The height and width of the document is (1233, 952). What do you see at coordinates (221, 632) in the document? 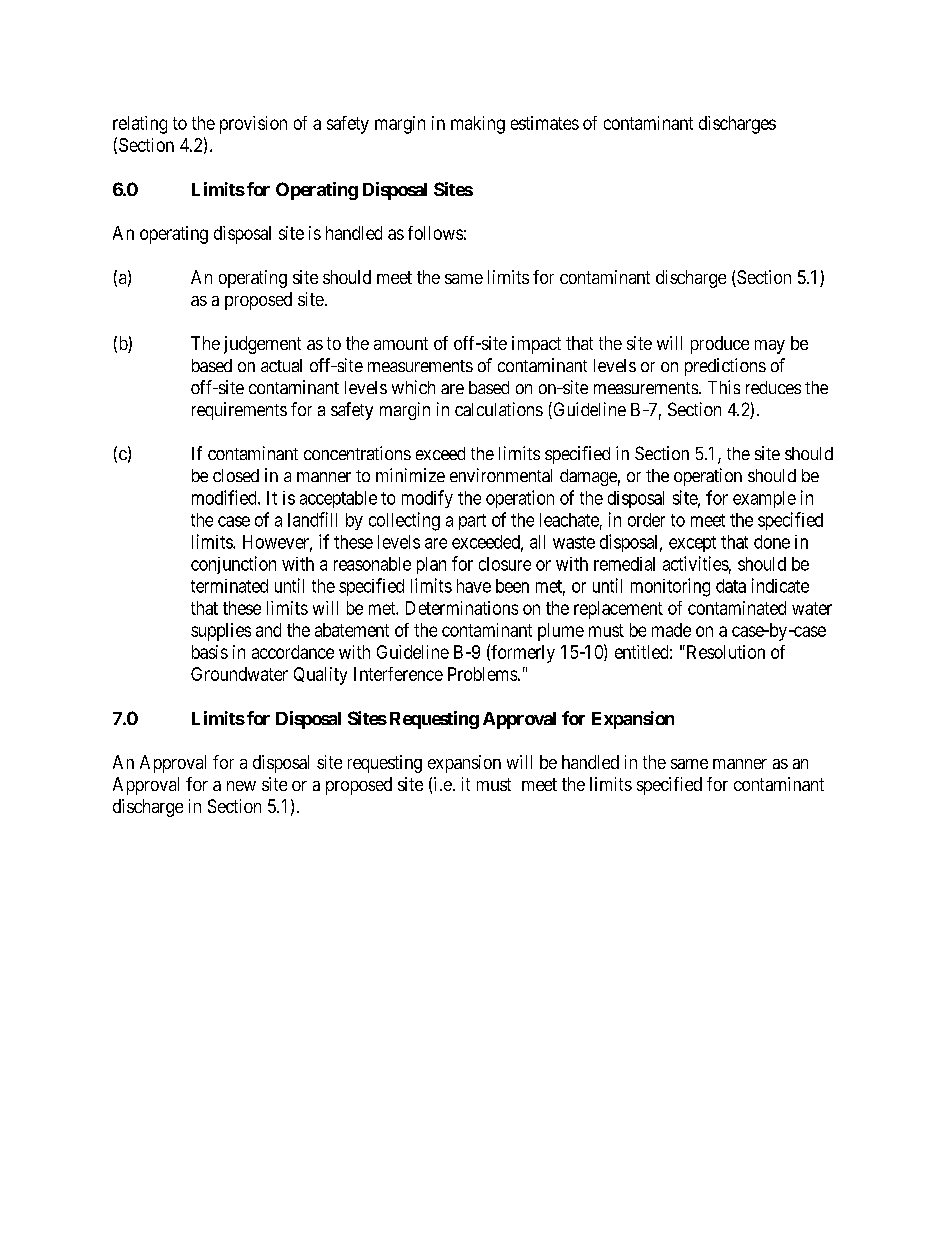
I see `supplies` at bounding box center [221, 632].
